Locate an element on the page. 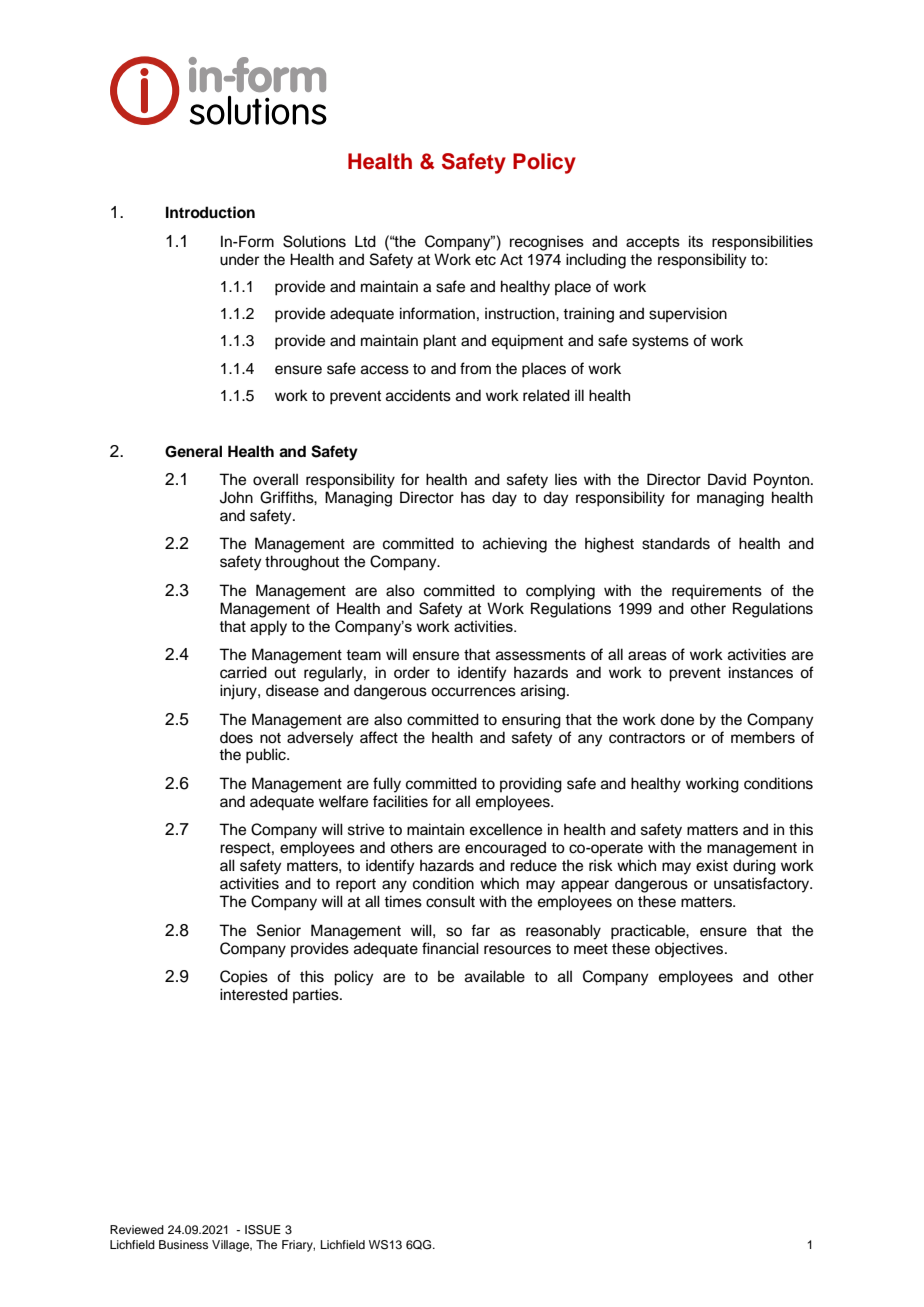 The image size is (924, 1307). etc is located at coordinates (485, 260).
